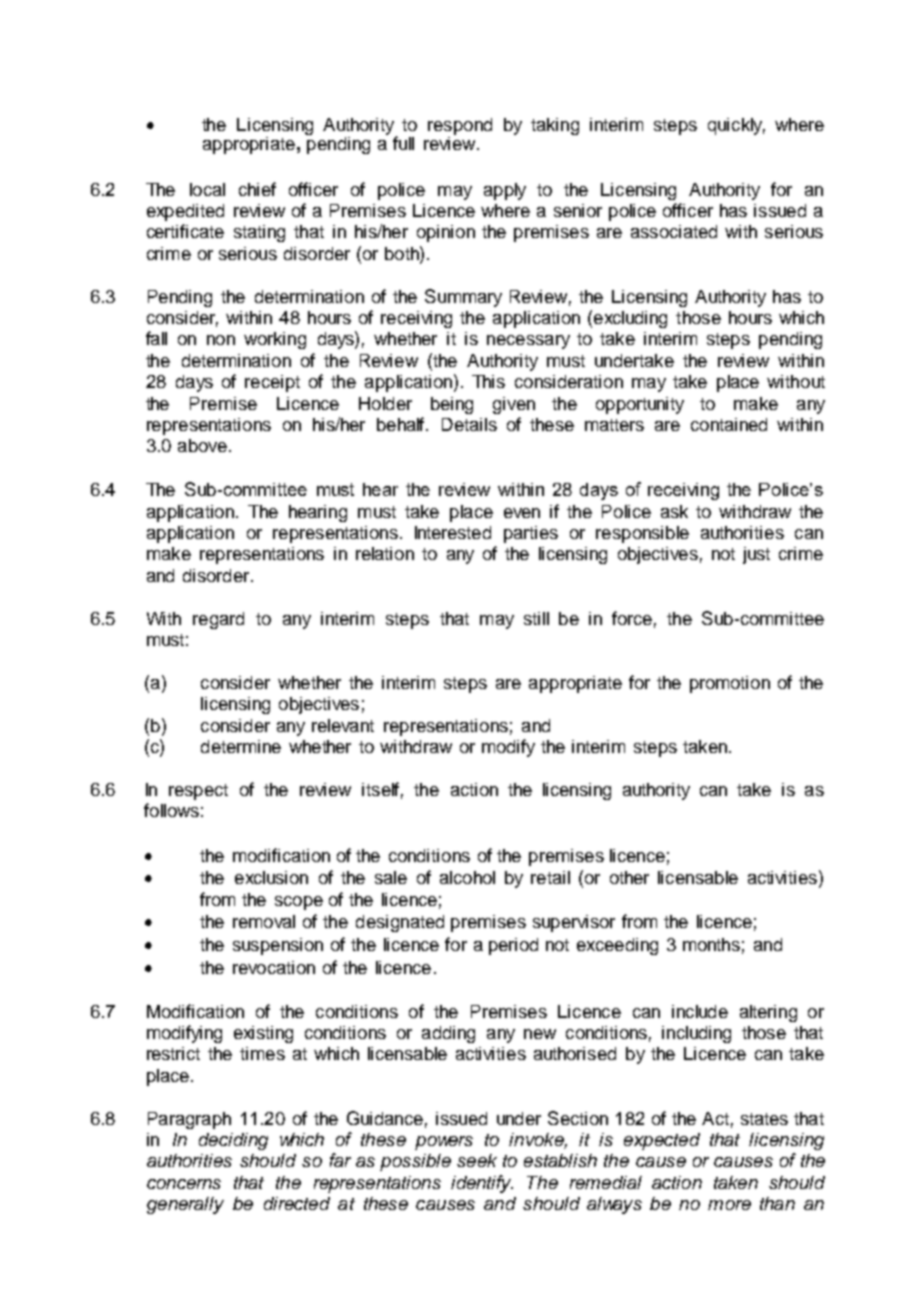 The image size is (924, 1307). I want to click on deciding, so click(233, 1141).
